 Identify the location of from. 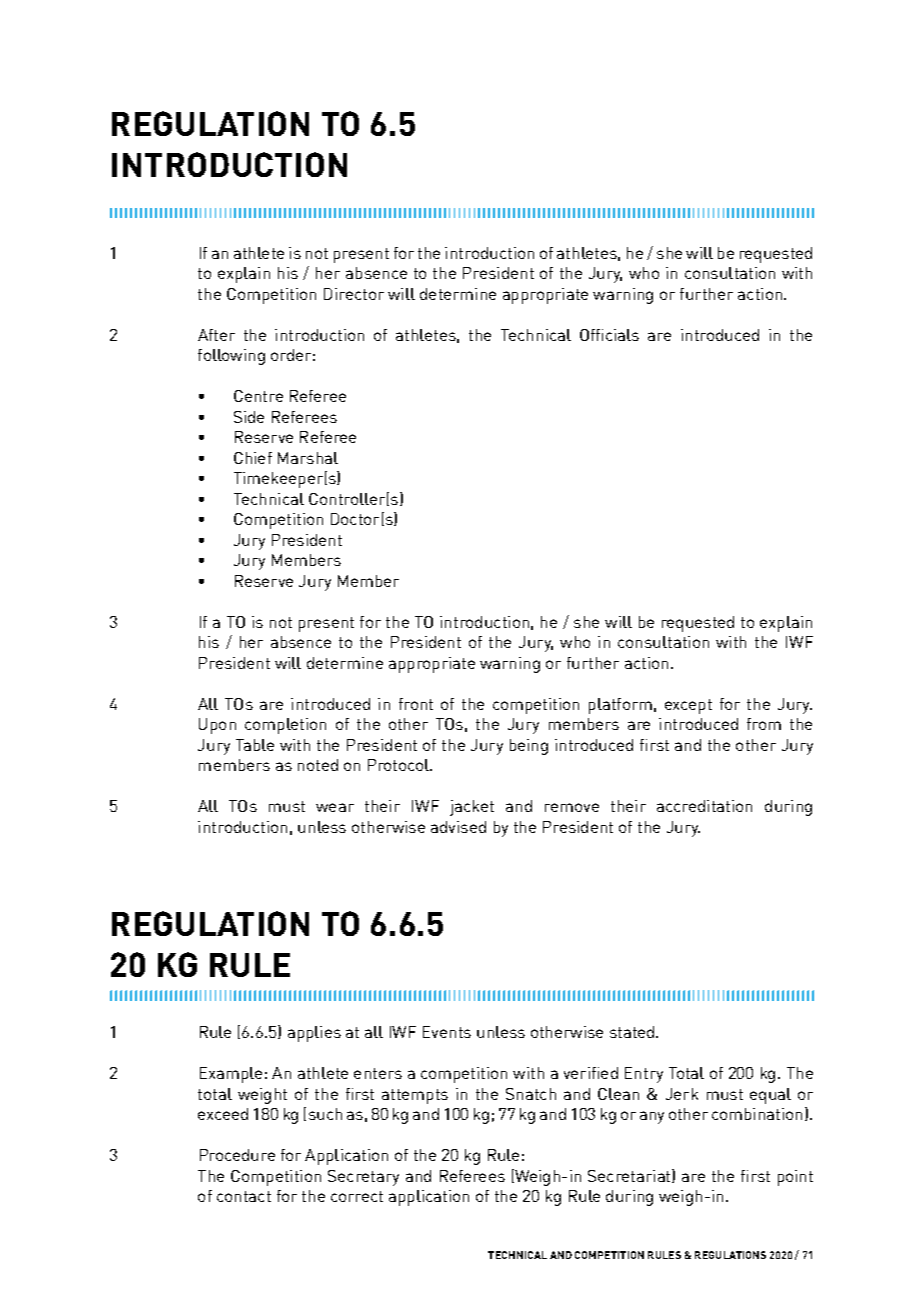
(764, 724).
